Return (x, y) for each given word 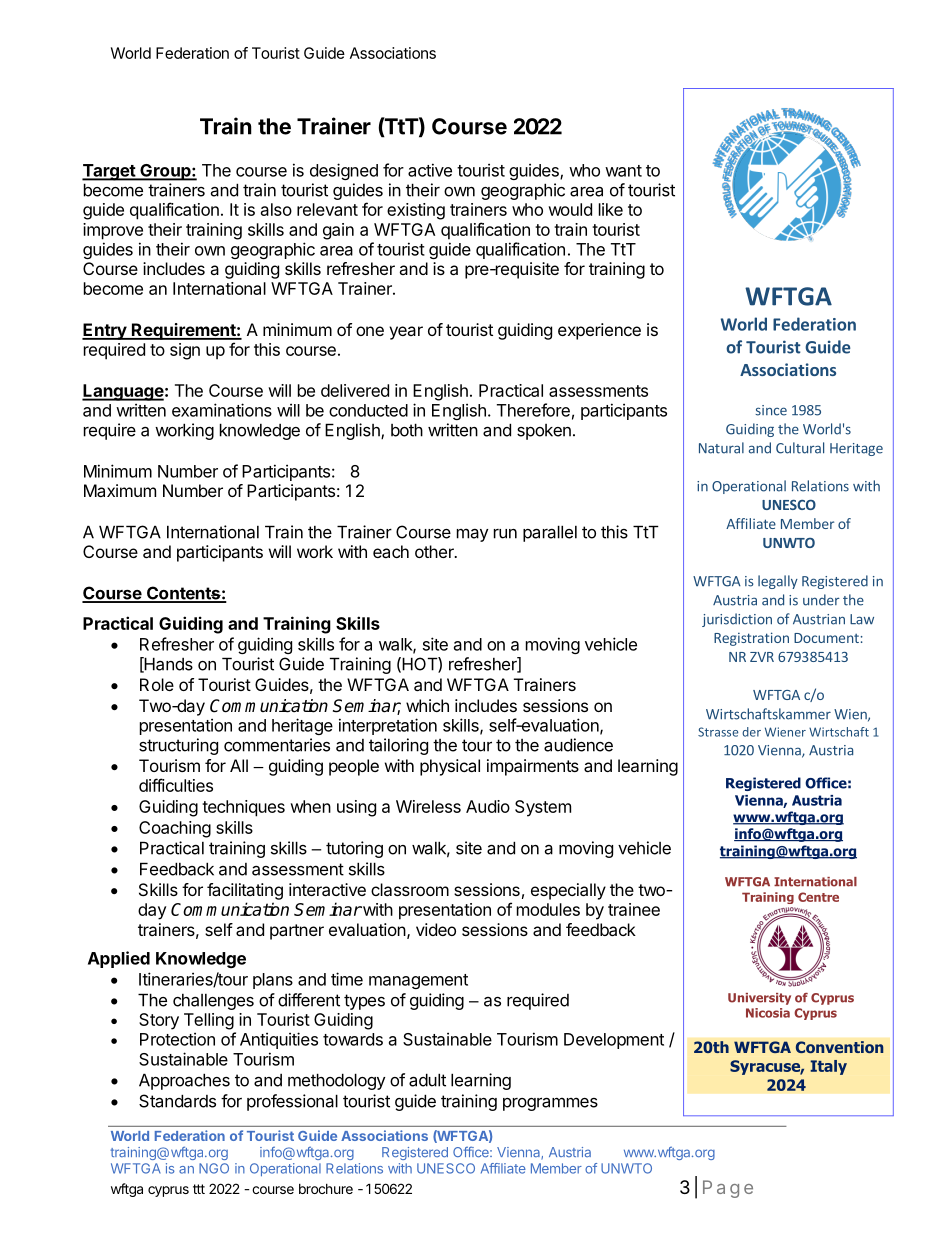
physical (450, 767)
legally (778, 582)
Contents (183, 594)
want (623, 171)
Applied (119, 959)
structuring (178, 746)
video (436, 929)
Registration (751, 639)
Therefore (533, 410)
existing (416, 211)
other (435, 551)
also (276, 209)
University (759, 999)
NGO (214, 1168)
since (771, 410)
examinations (222, 410)
